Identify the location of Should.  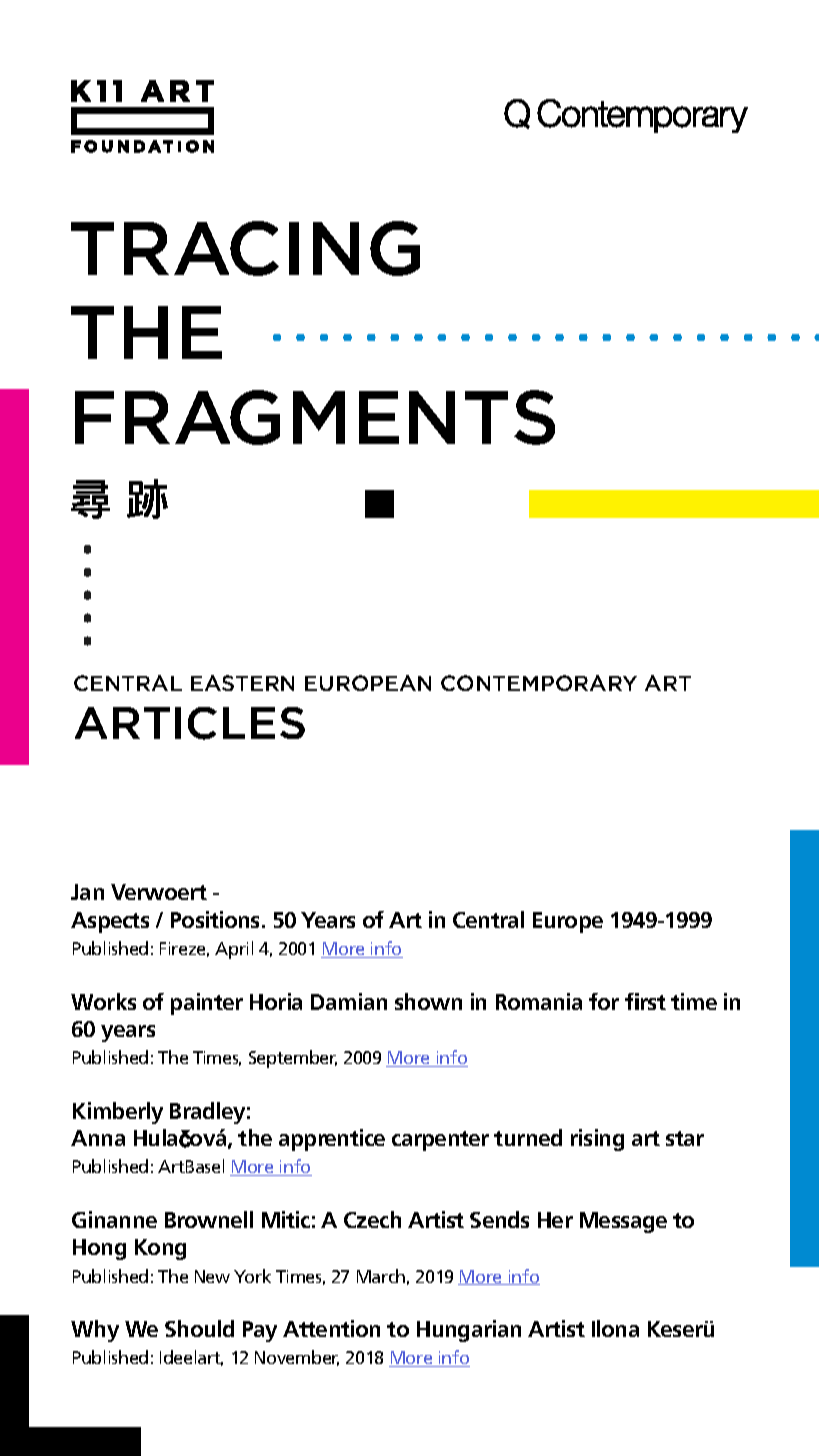
(199, 1328).
